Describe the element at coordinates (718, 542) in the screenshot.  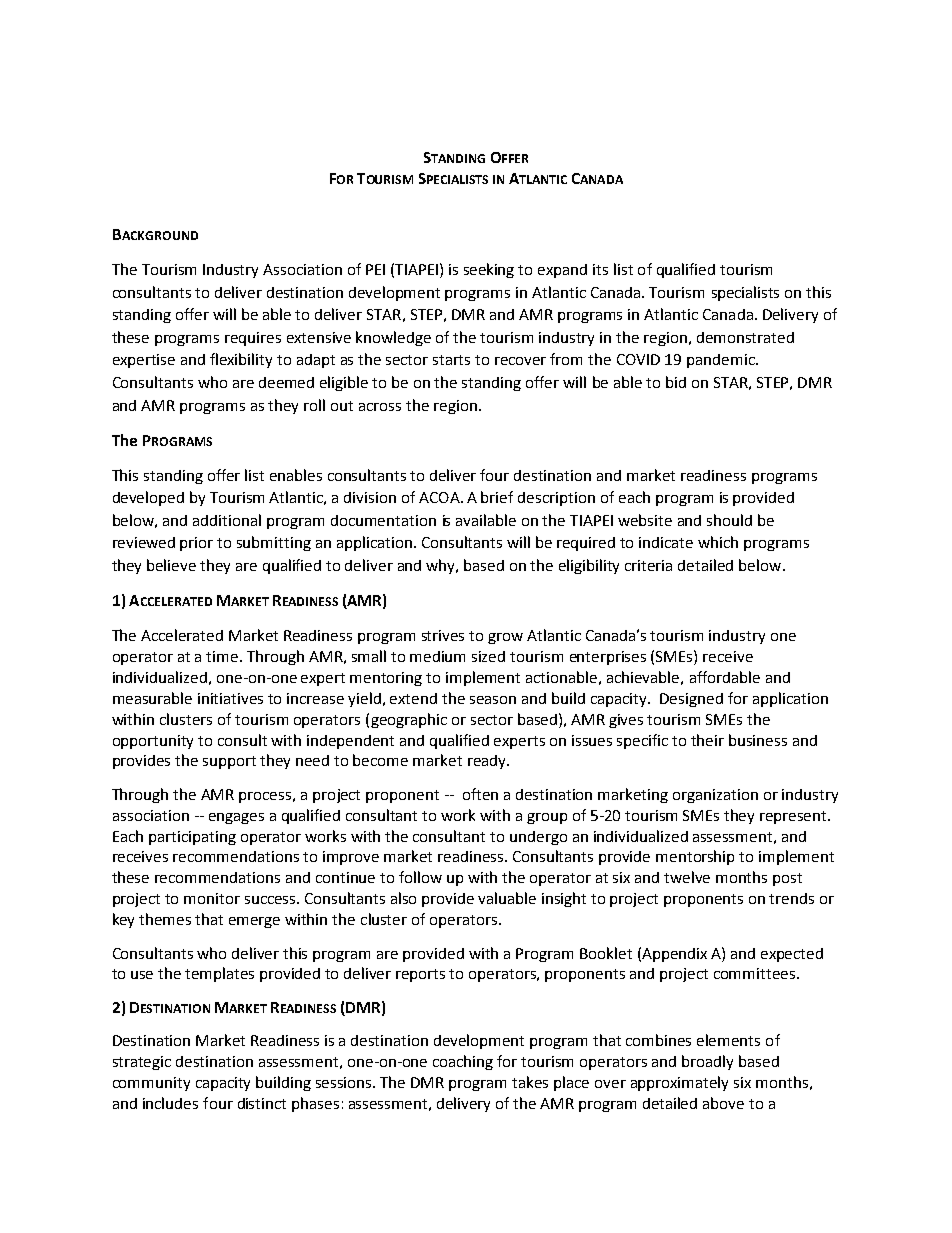
I see `which` at that location.
